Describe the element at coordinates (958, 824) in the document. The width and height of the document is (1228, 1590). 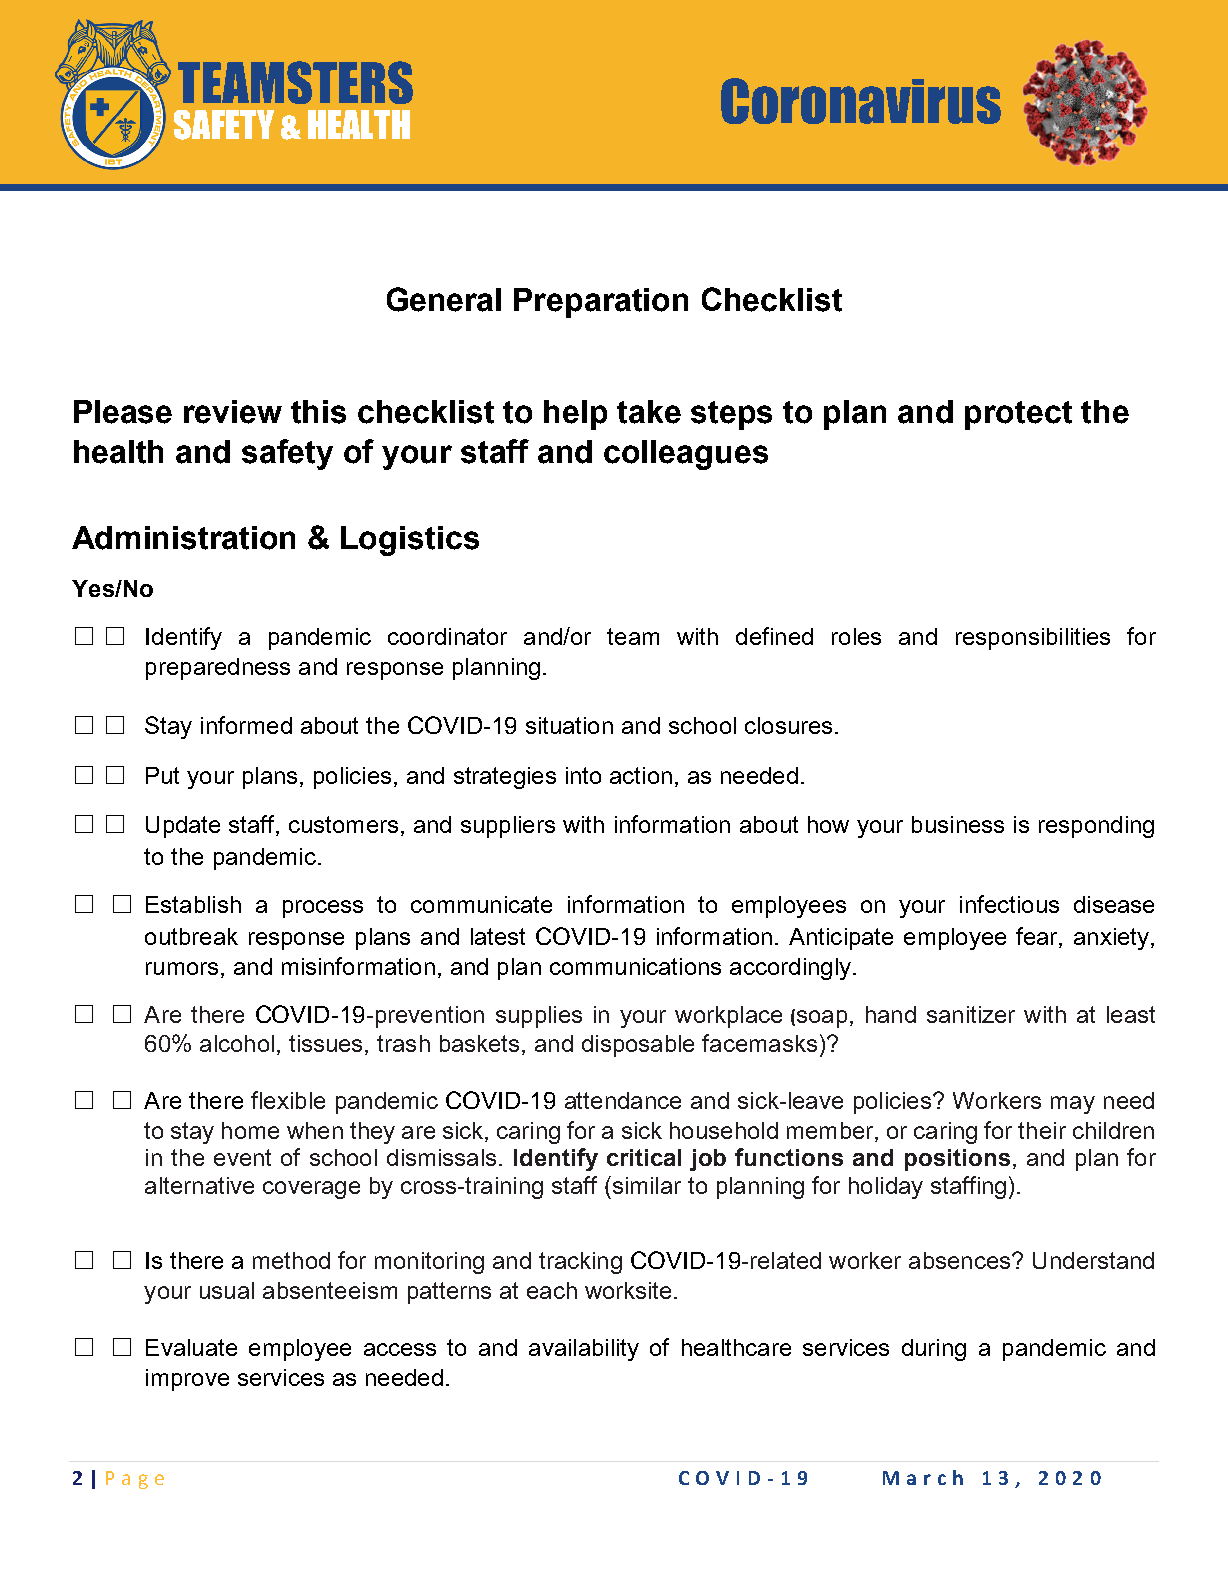
I see `business` at that location.
